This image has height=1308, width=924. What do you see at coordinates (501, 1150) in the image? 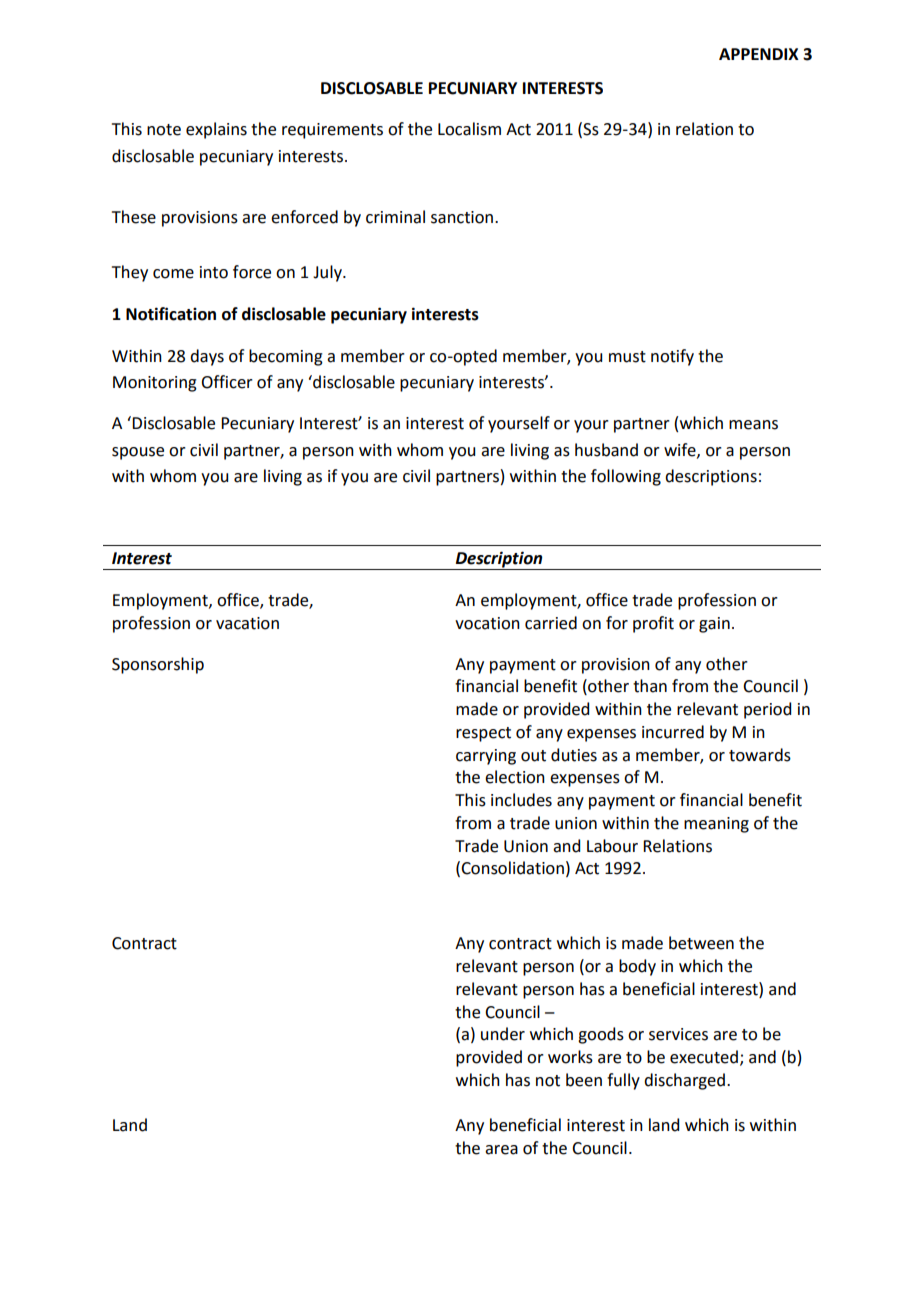
I see `area` at bounding box center [501, 1150].
